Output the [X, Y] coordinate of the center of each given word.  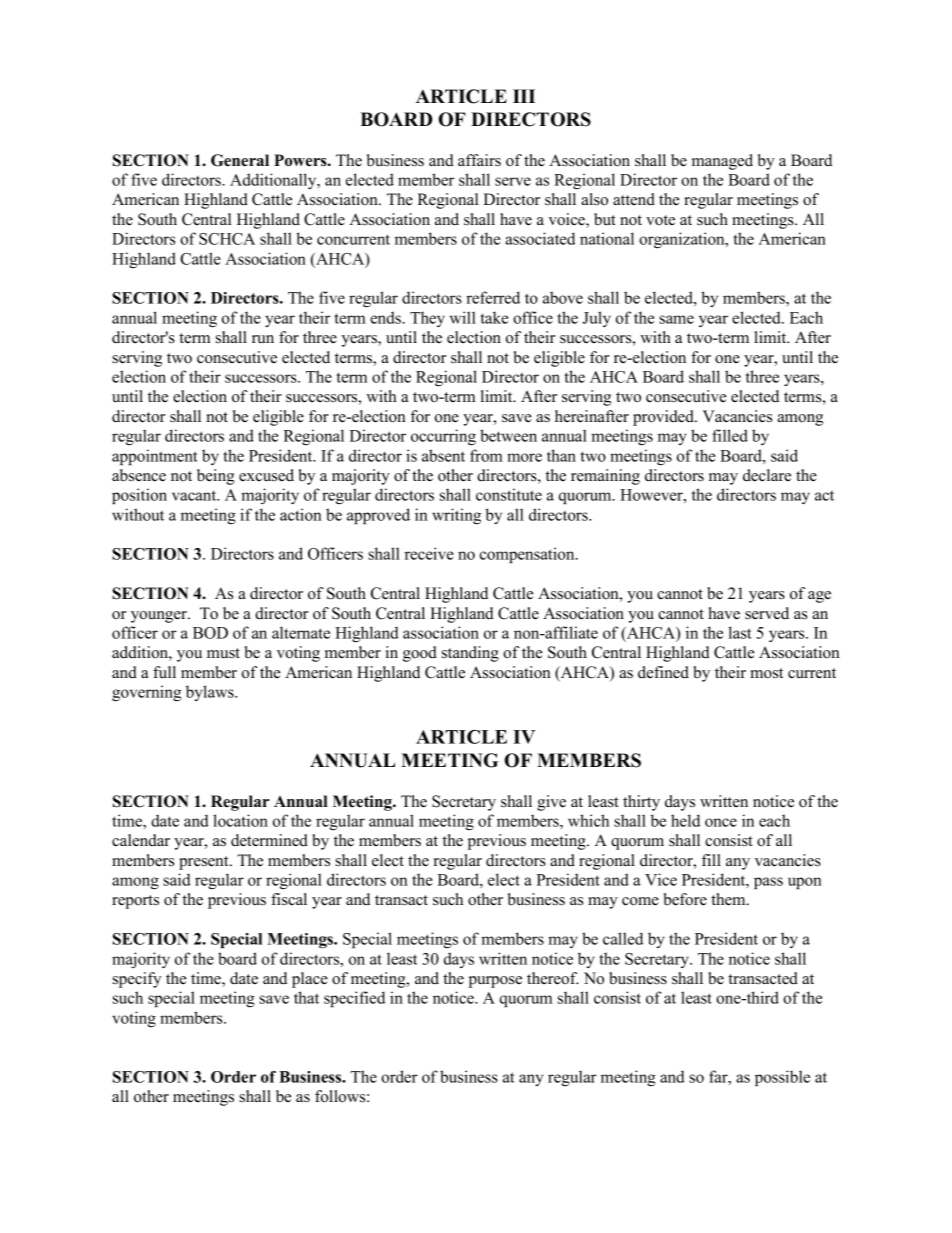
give [551, 803]
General [240, 160]
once [721, 822]
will [463, 317]
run [263, 339]
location [240, 820]
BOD [210, 633]
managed [722, 162]
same [676, 319]
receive [429, 553]
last [740, 632]
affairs [479, 160]
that [306, 997]
